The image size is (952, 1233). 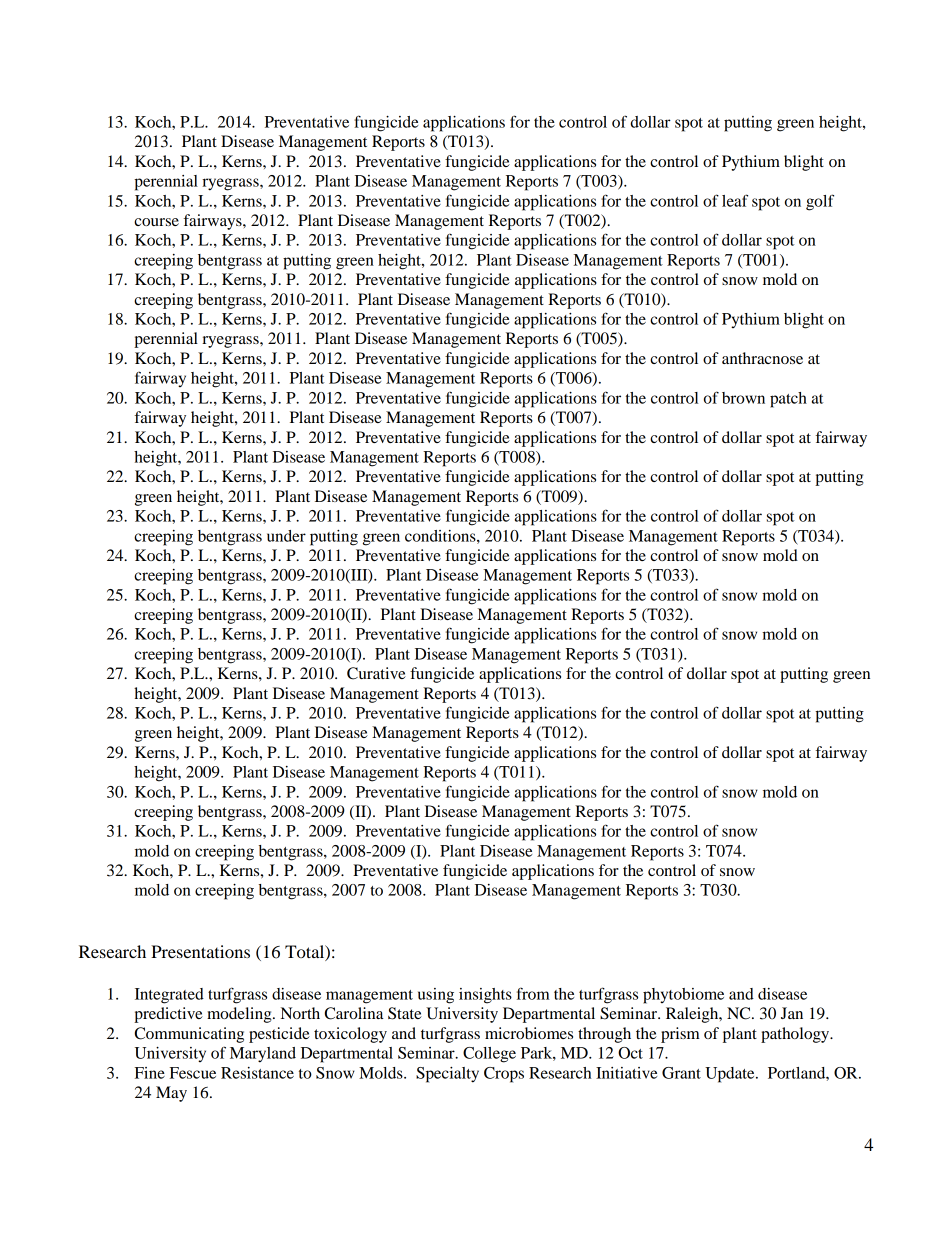 What do you see at coordinates (743, 398) in the page?
I see `brown` at bounding box center [743, 398].
